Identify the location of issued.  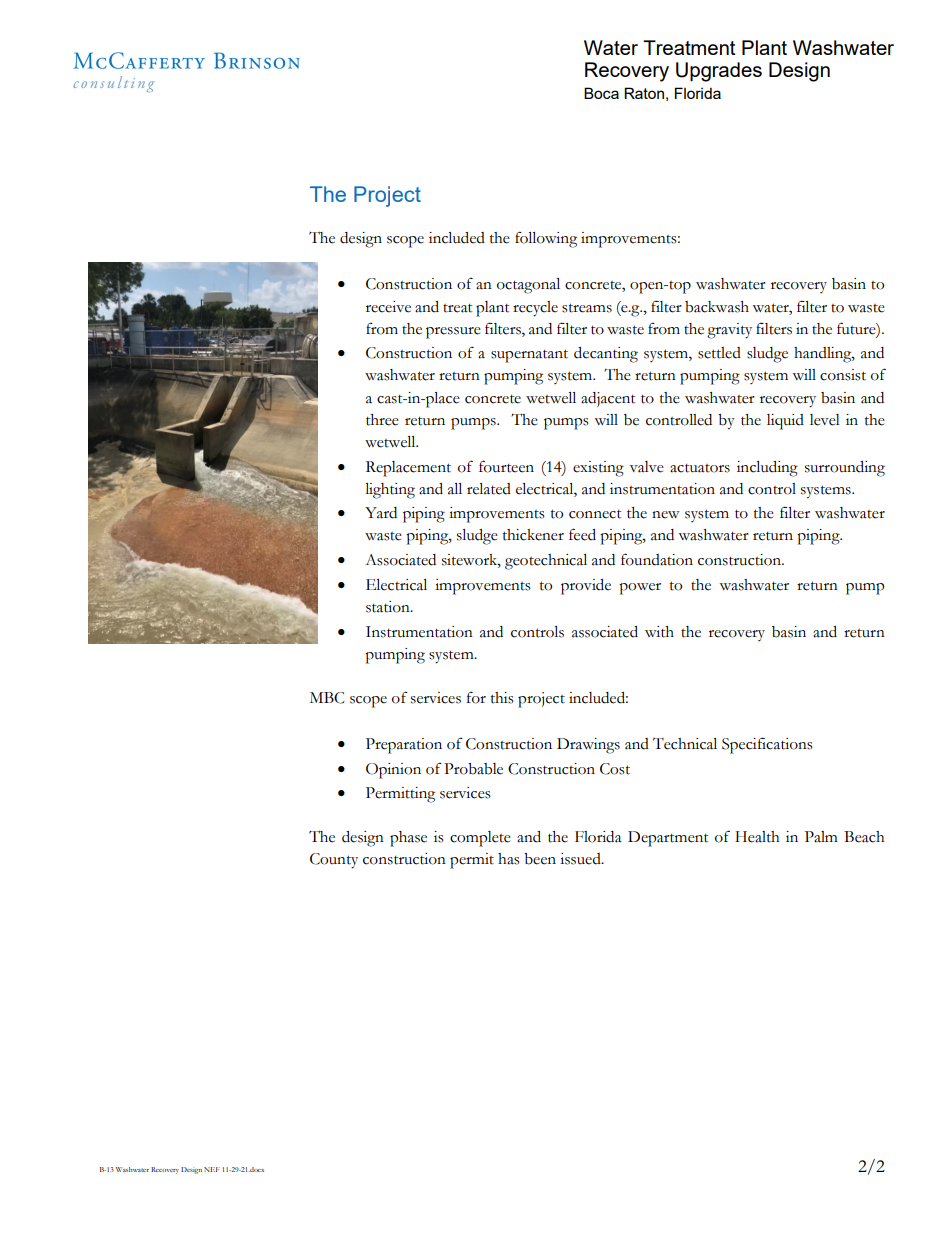
(581, 859).
